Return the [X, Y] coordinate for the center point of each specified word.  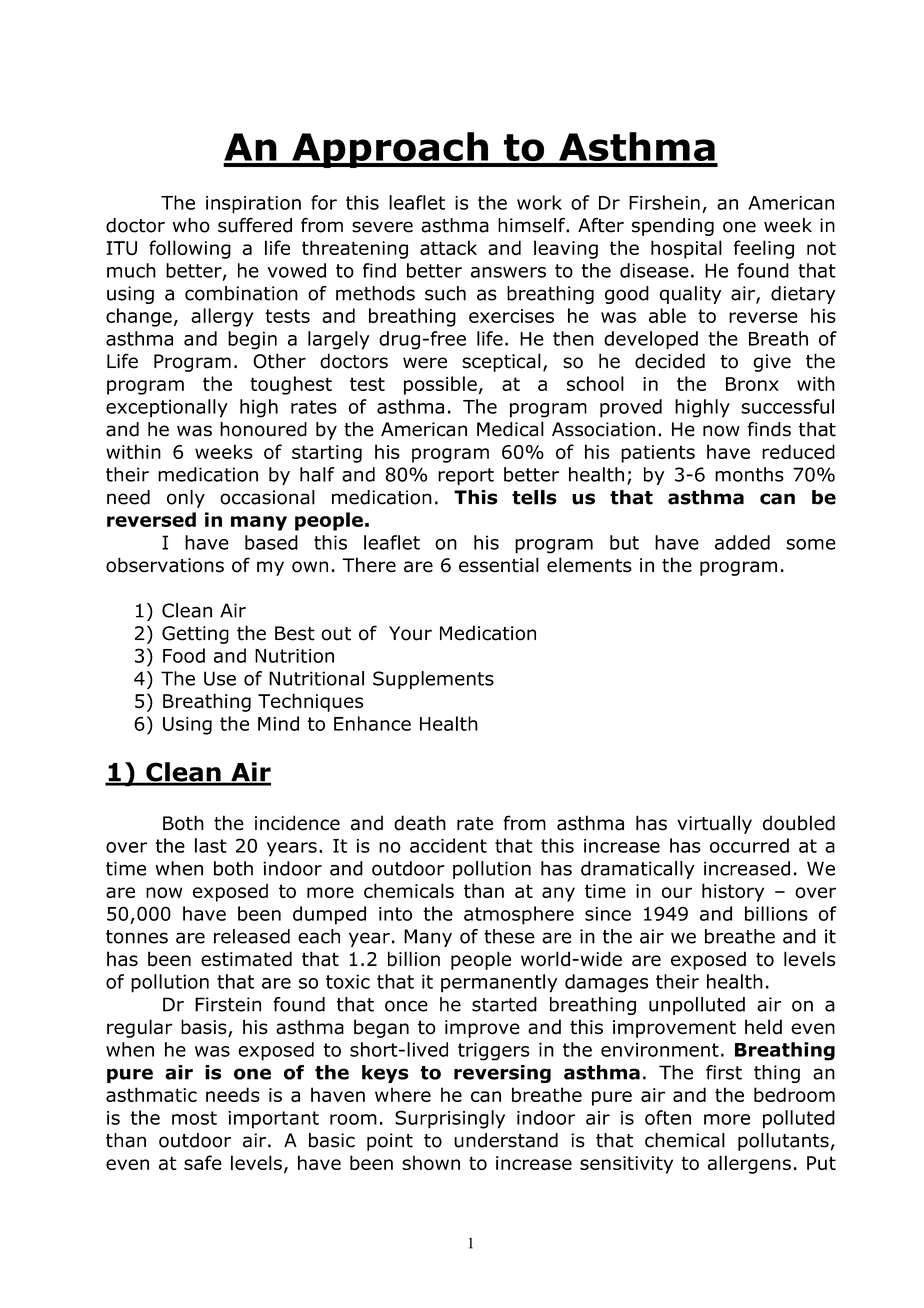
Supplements [433, 680]
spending [673, 227]
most [194, 1118]
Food [184, 655]
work [539, 202]
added [742, 542]
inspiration [253, 205]
